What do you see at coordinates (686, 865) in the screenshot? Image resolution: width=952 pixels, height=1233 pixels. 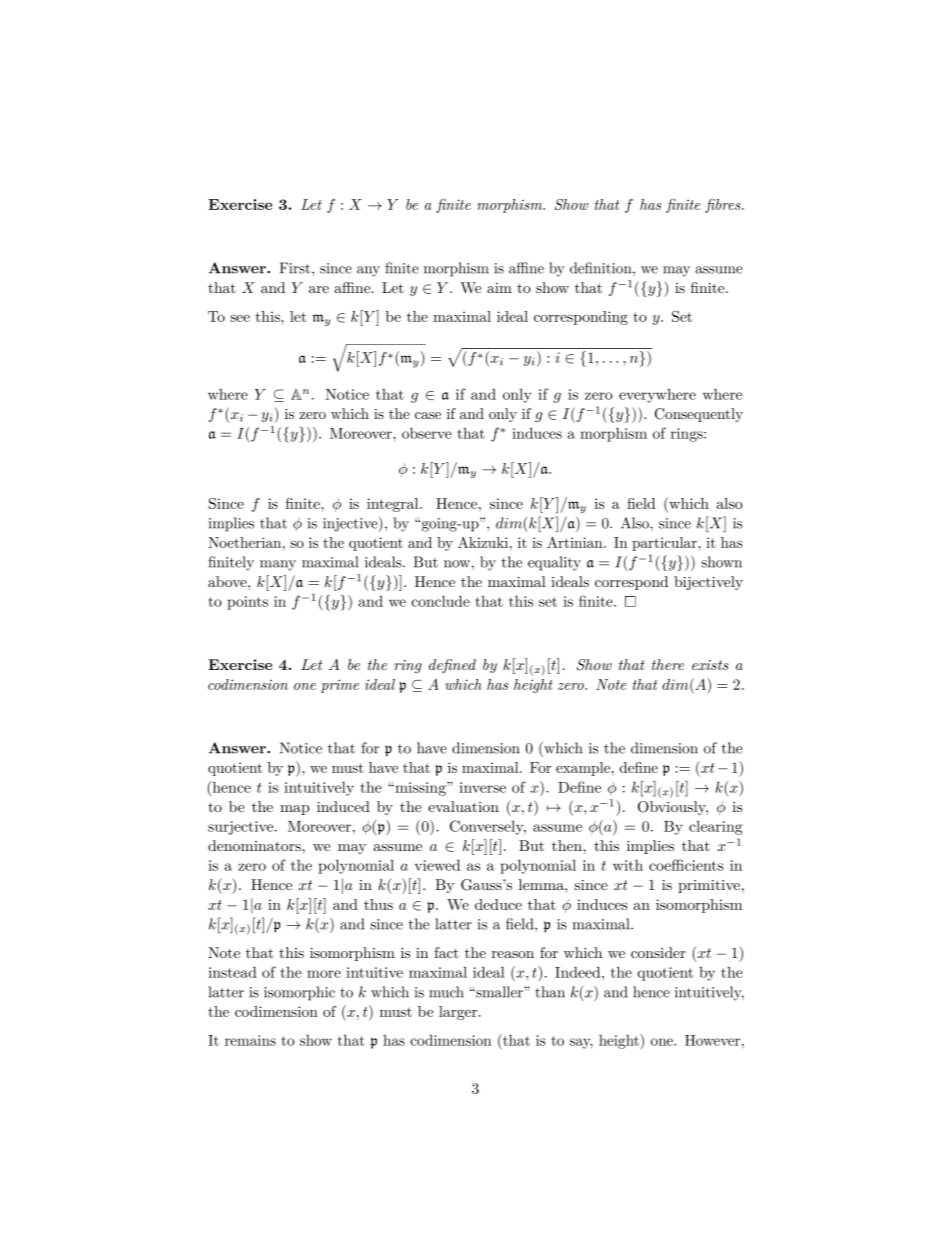 I see `coefficients` at bounding box center [686, 865].
